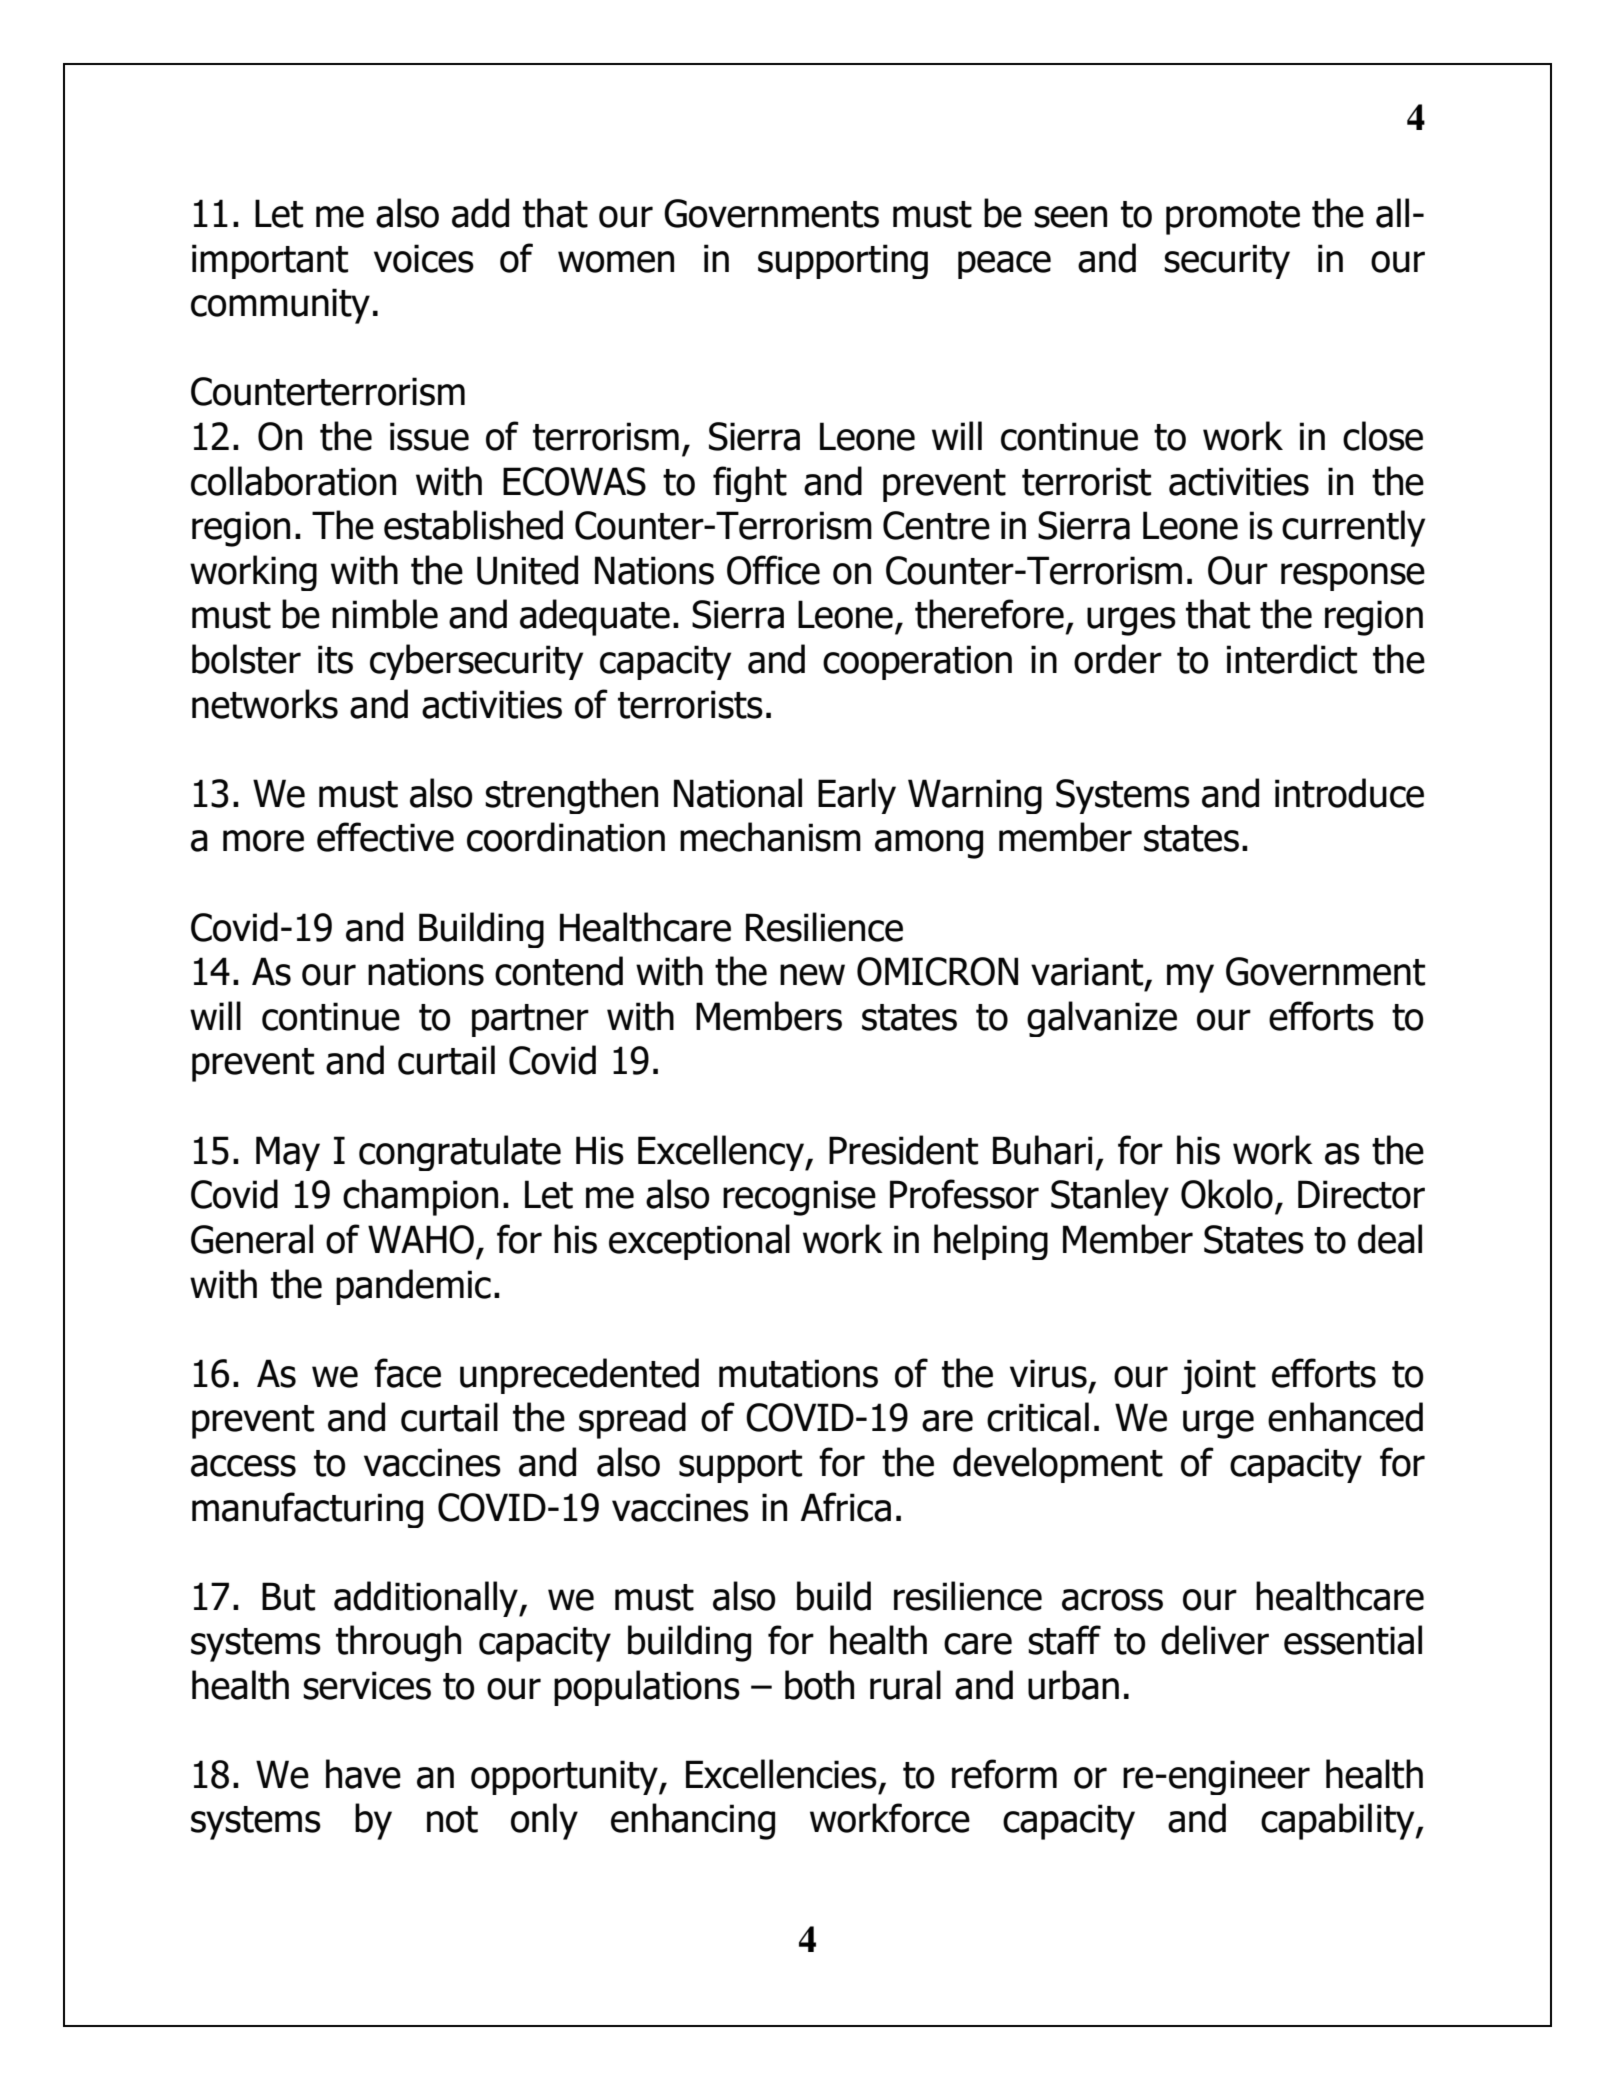 This screenshot has height=2090, width=1615. Describe the element at coordinates (280, 306) in the screenshot. I see `community` at that location.
